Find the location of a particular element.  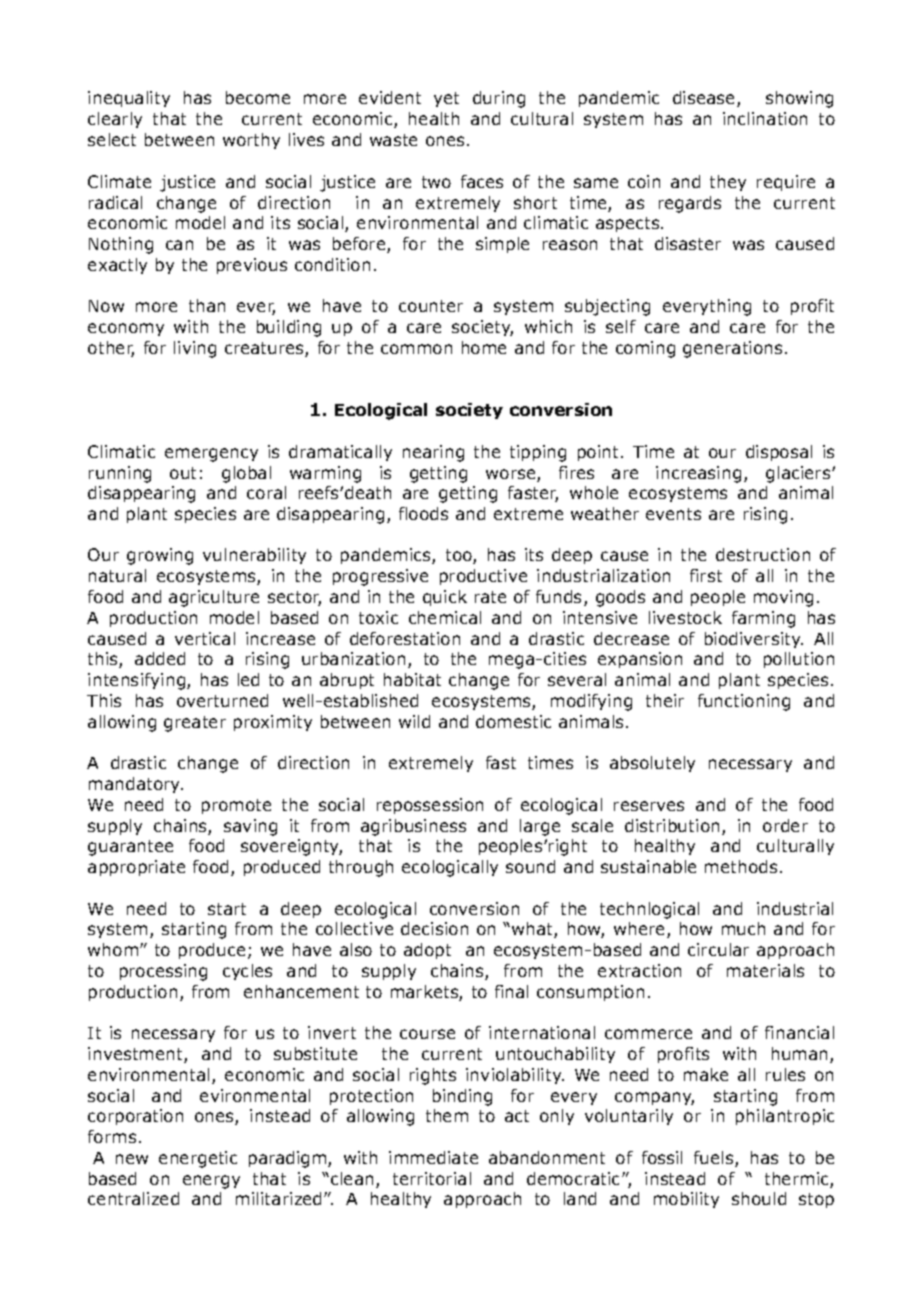

yet is located at coordinates (446, 99).
